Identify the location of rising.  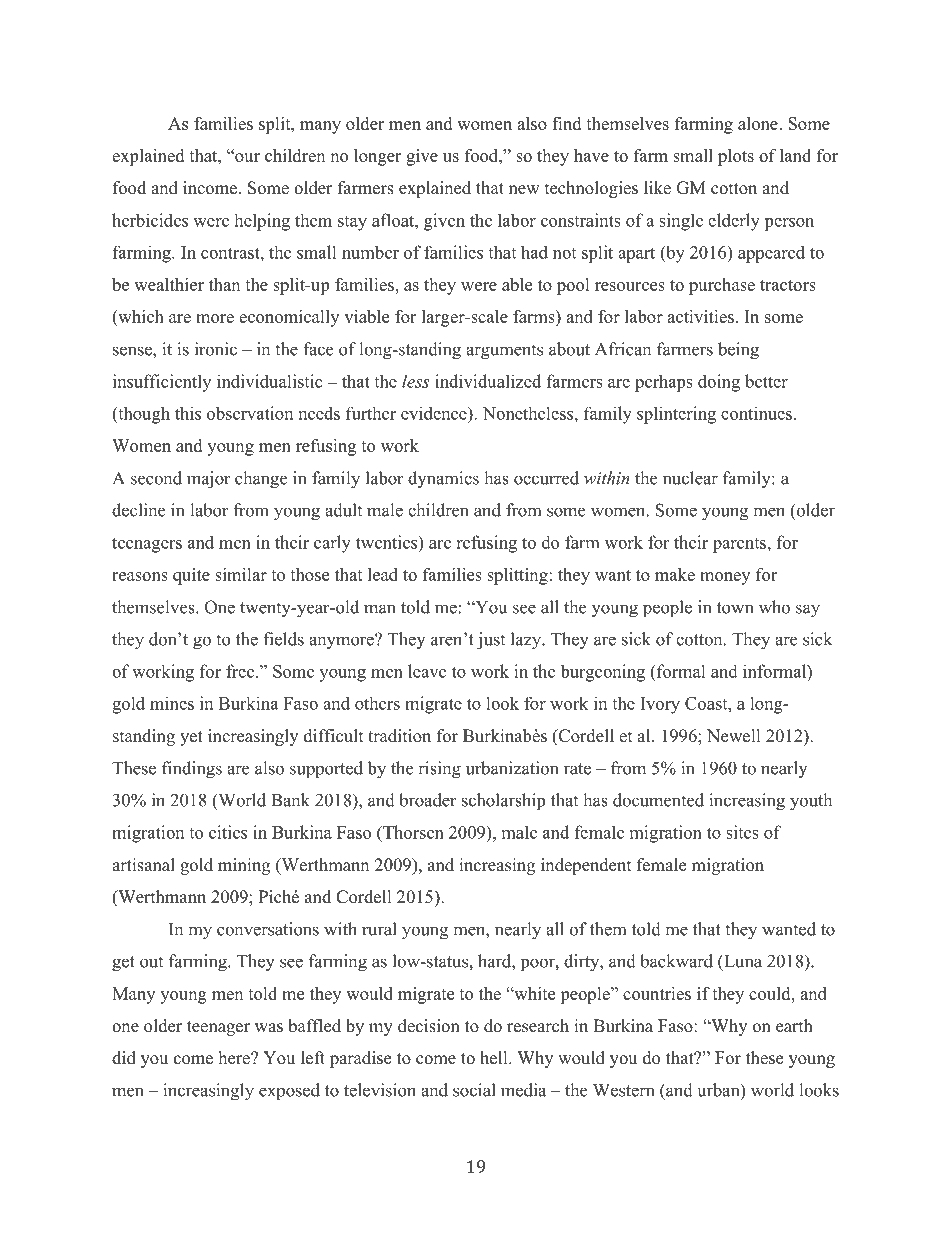
(439, 770).
